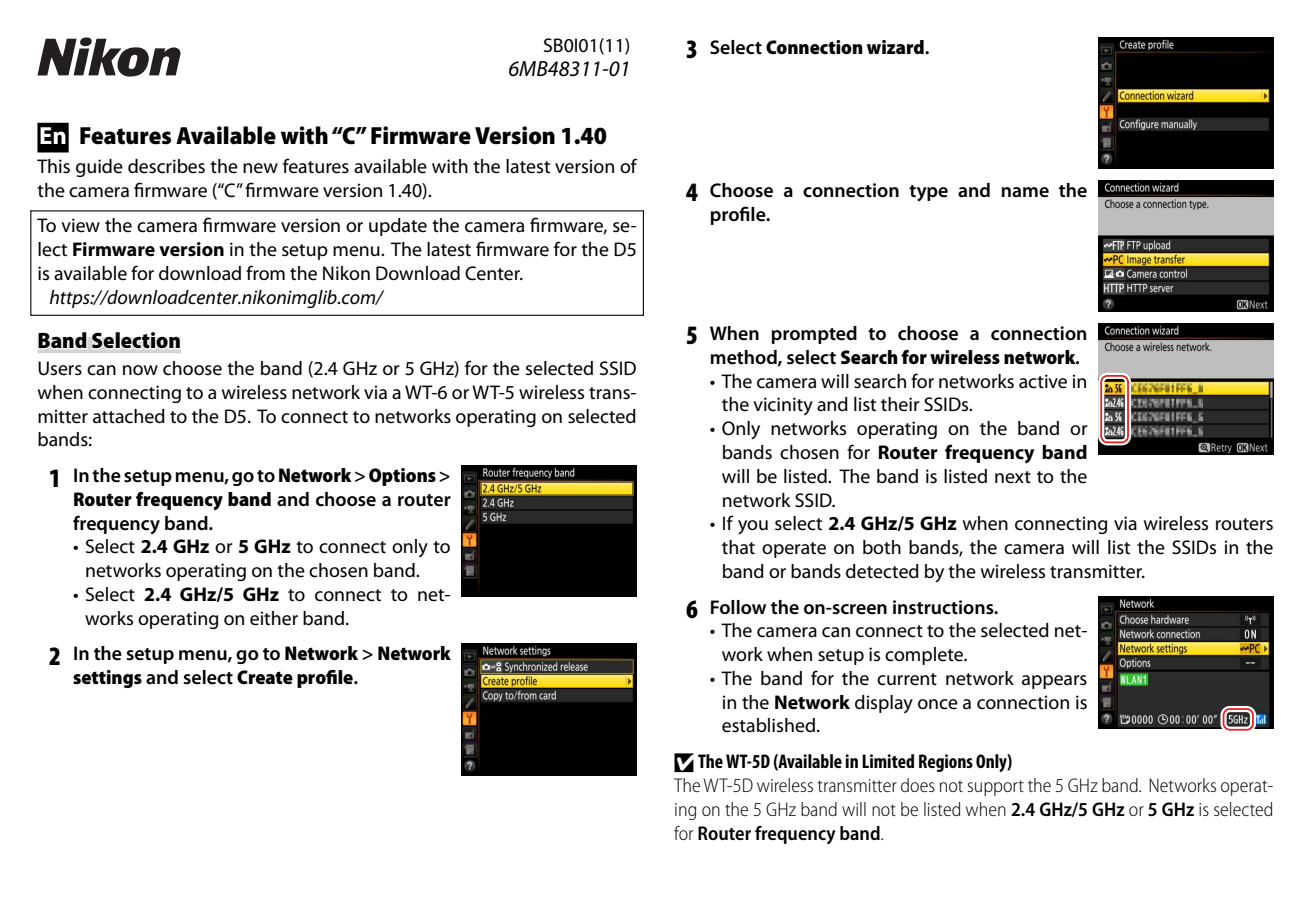  What do you see at coordinates (882, 571) in the screenshot?
I see `detected` at bounding box center [882, 571].
